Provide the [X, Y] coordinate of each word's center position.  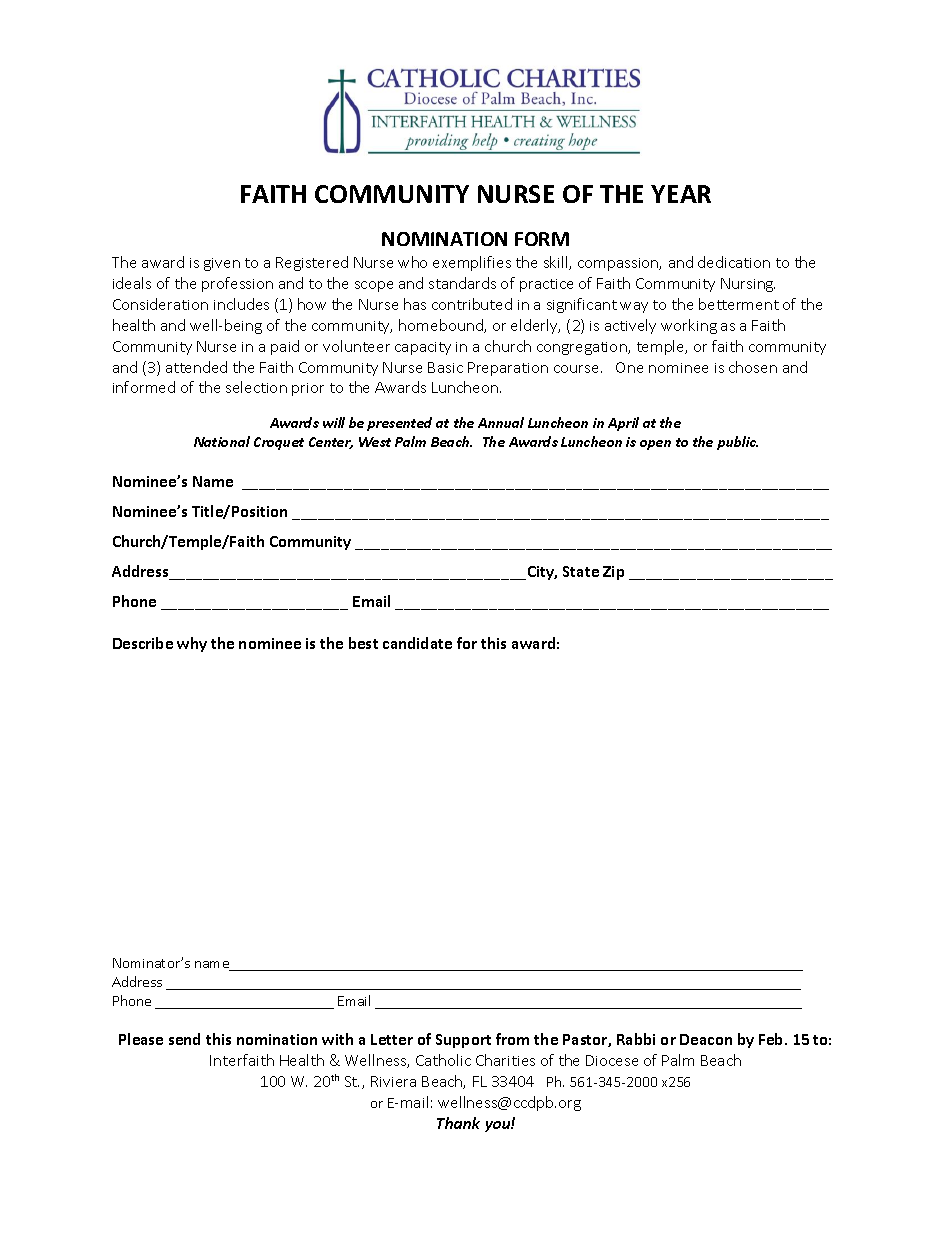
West [375, 442]
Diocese [612, 1060]
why [192, 644]
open [655, 445]
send [184, 1039]
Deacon [706, 1039]
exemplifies [472, 263]
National [222, 441]
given [222, 264]
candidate [417, 643]
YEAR [681, 194]
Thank [458, 1123]
